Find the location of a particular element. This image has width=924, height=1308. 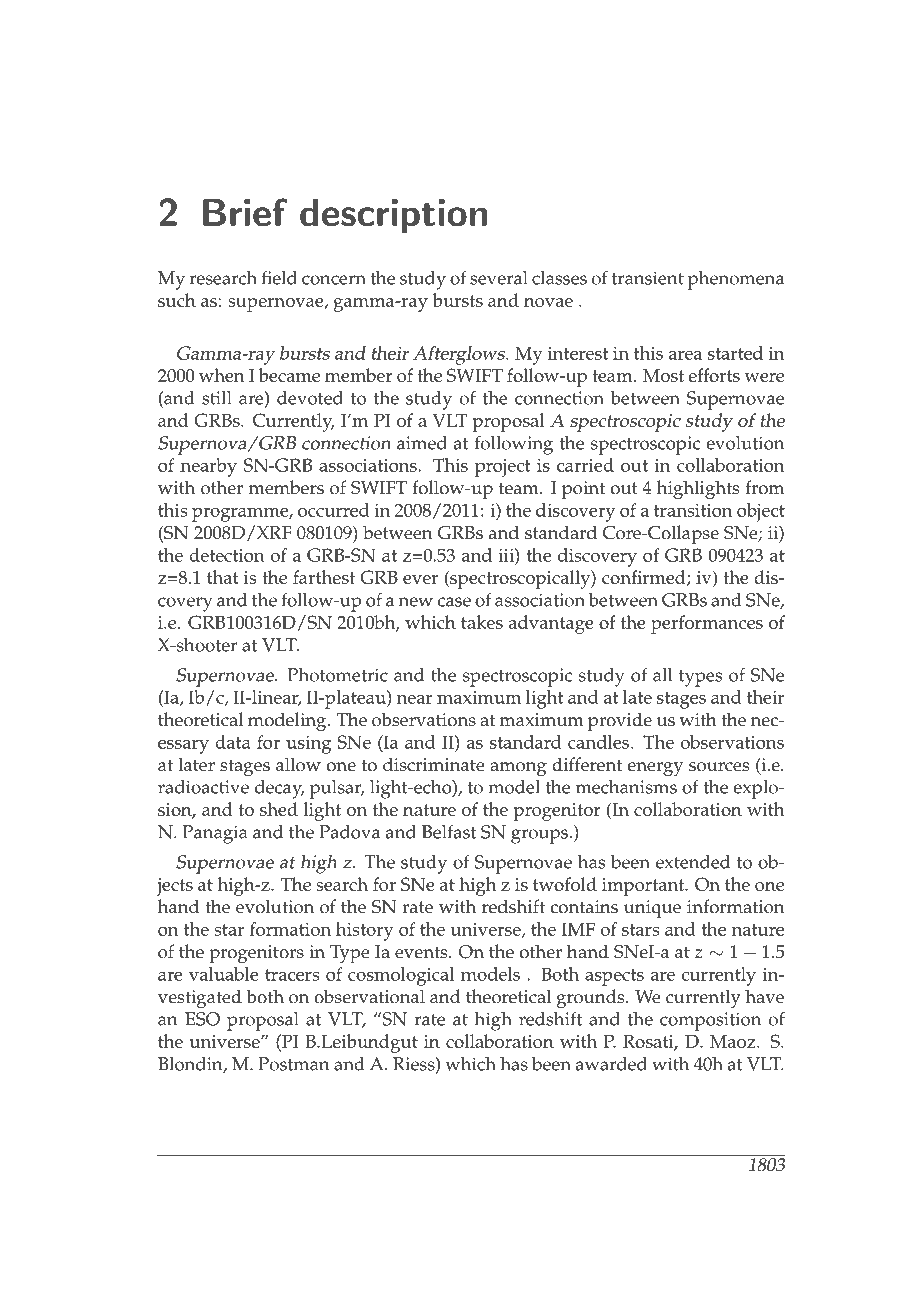

Brief is located at coordinates (245, 212).
